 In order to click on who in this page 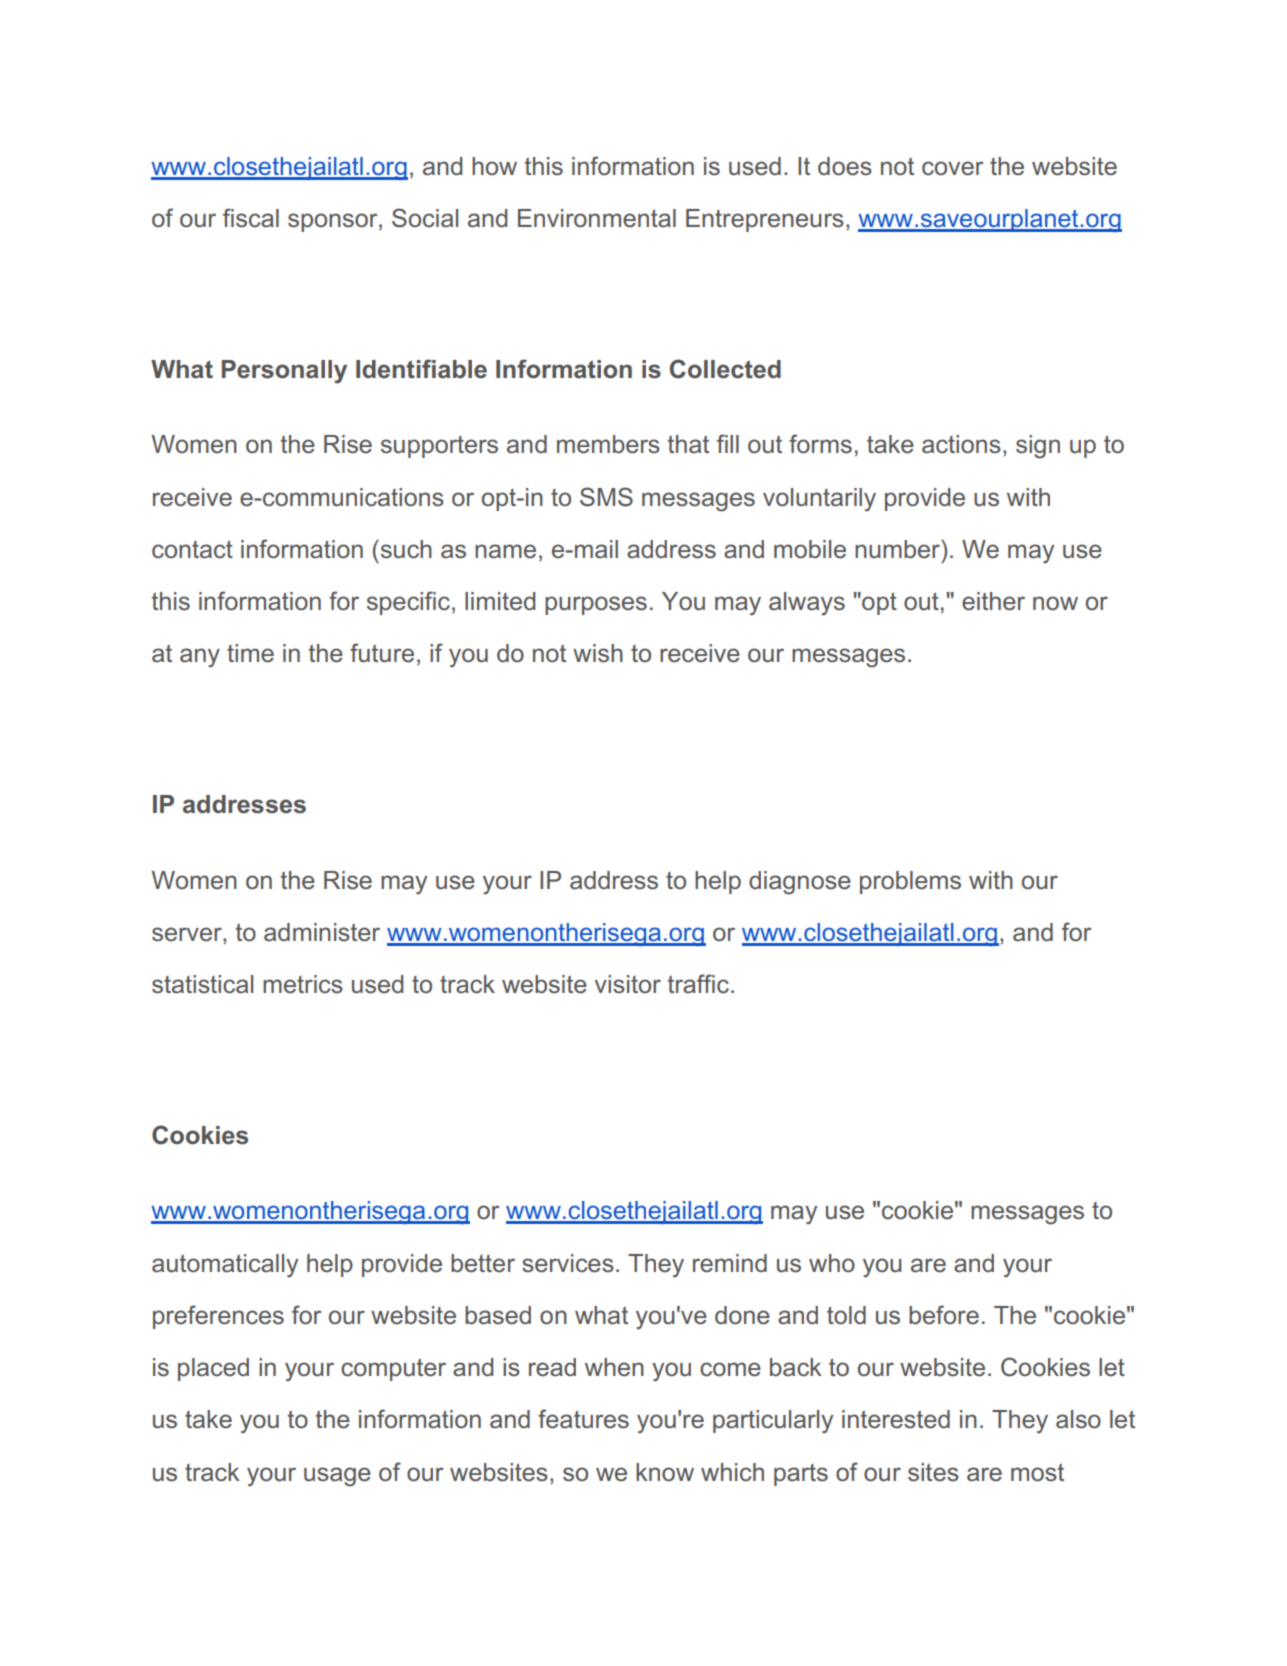, I will do `click(832, 1263)`.
